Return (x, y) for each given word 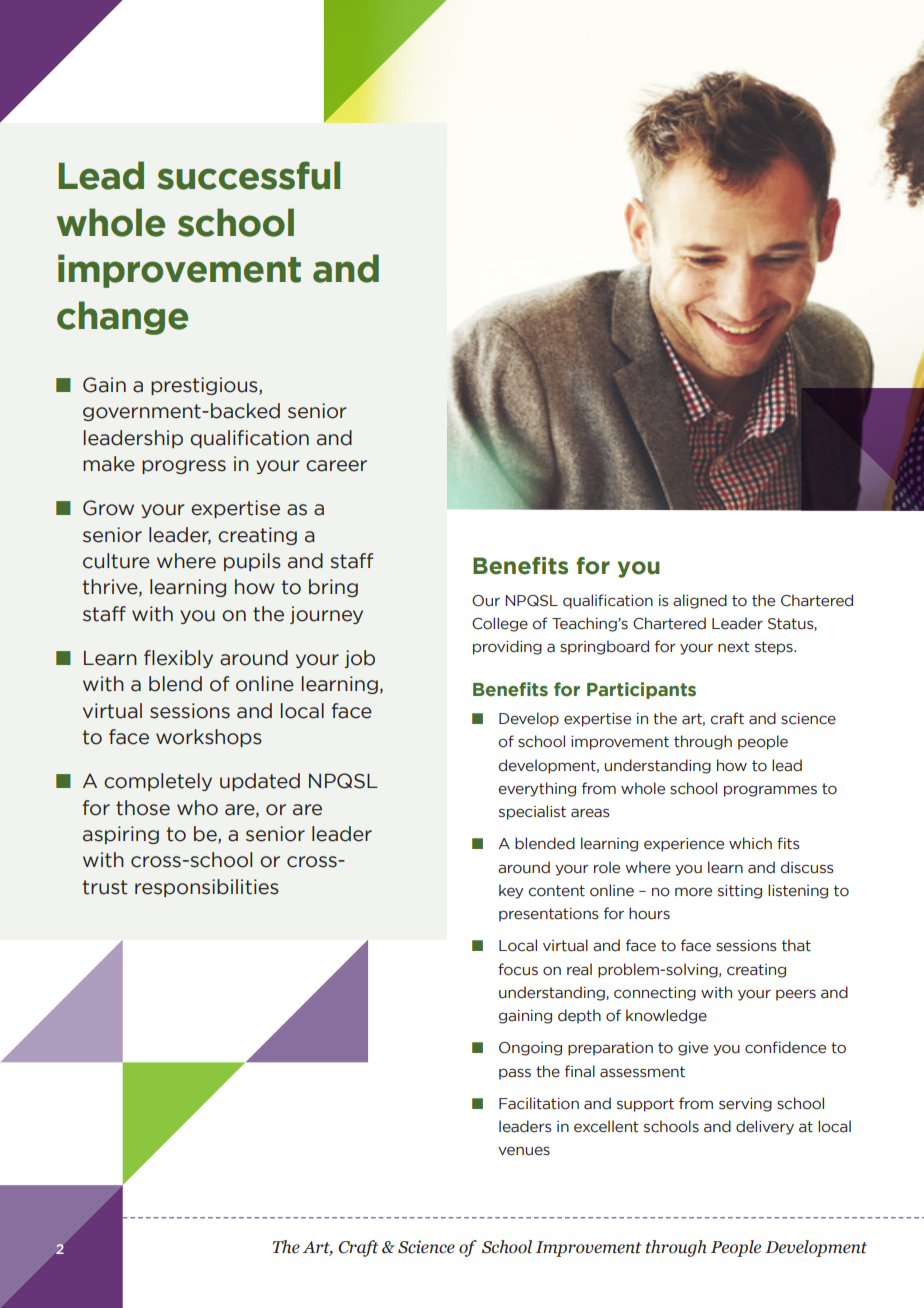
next (734, 647)
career (336, 466)
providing (507, 647)
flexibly (178, 659)
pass (515, 1074)
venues (524, 1151)
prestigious (205, 386)
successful (248, 175)
